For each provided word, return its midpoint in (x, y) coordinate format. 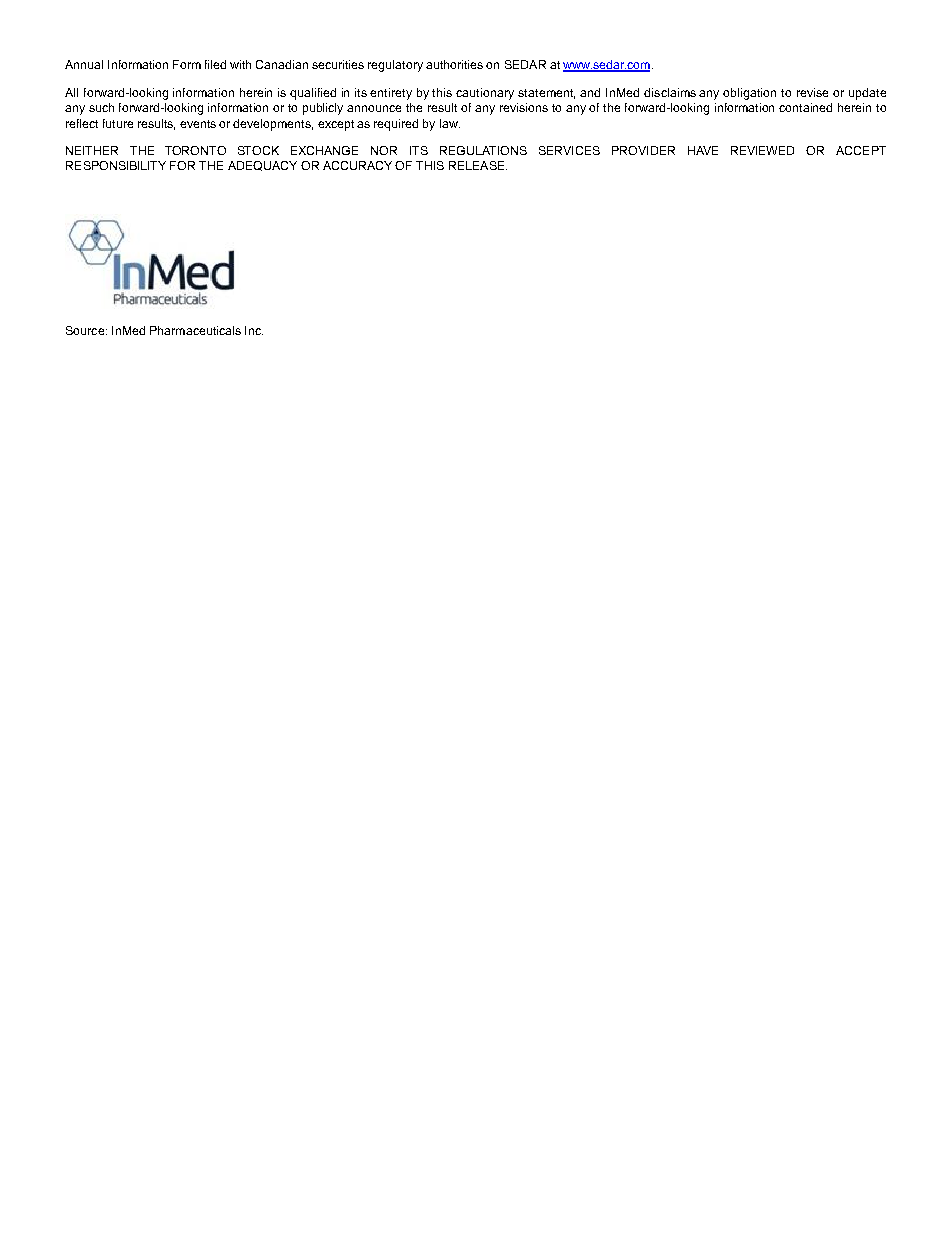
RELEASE (478, 165)
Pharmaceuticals (195, 330)
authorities (454, 64)
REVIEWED (762, 150)
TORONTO (195, 150)
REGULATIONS (483, 150)
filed (215, 64)
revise (812, 92)
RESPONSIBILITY (116, 165)
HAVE (703, 150)
